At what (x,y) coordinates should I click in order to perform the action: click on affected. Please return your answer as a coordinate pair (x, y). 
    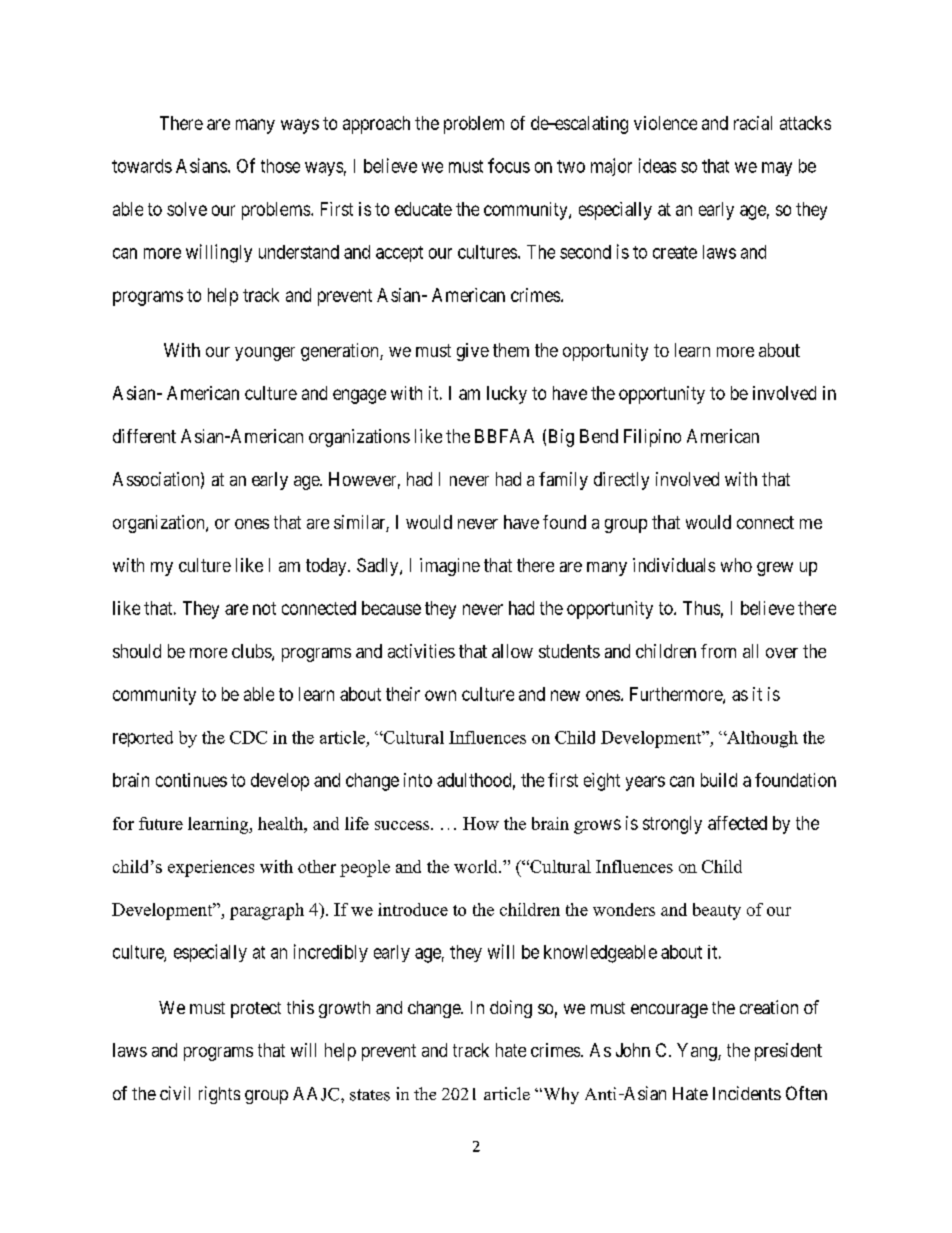
    Looking at the image, I should click on (737, 823).
